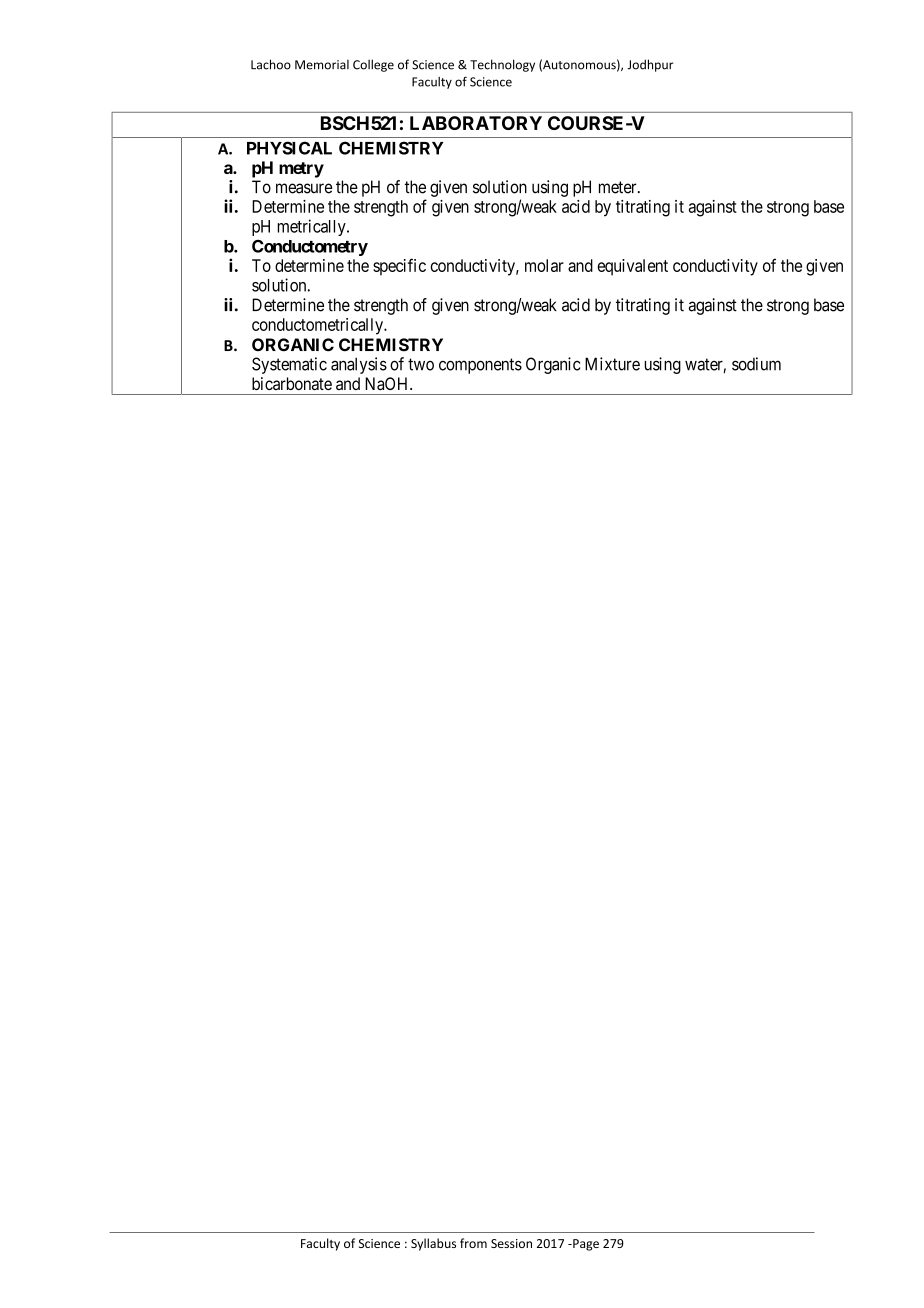 The height and width of the screenshot is (1308, 924). I want to click on Page, so click(585, 1245).
